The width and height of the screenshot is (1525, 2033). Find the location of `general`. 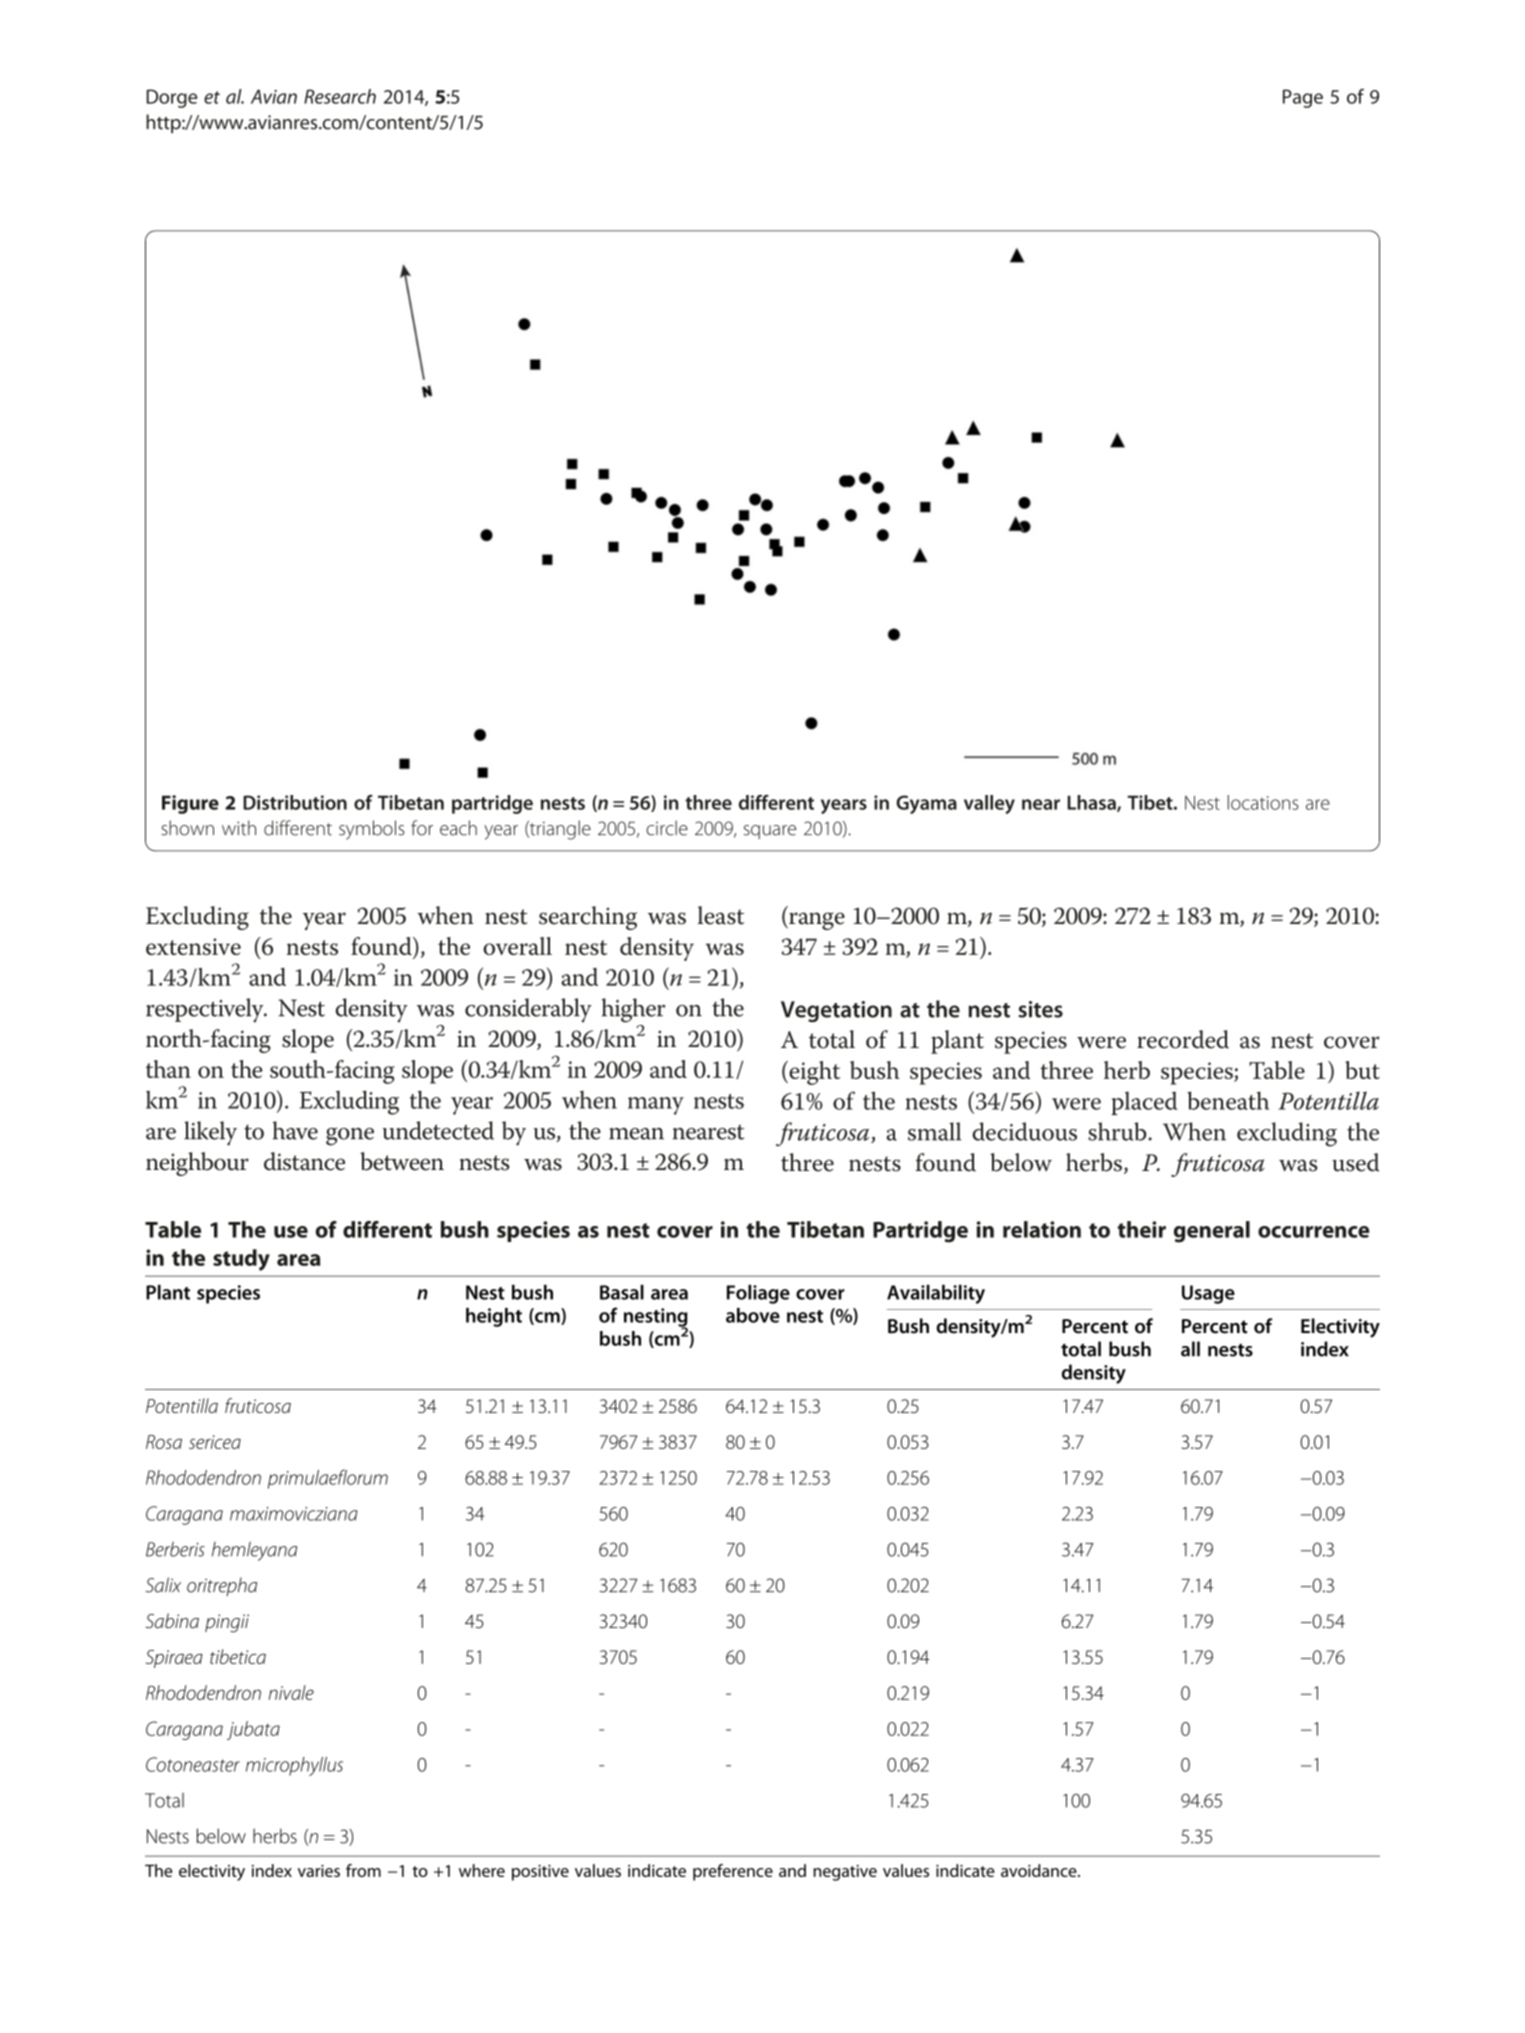

general is located at coordinates (1212, 1232).
